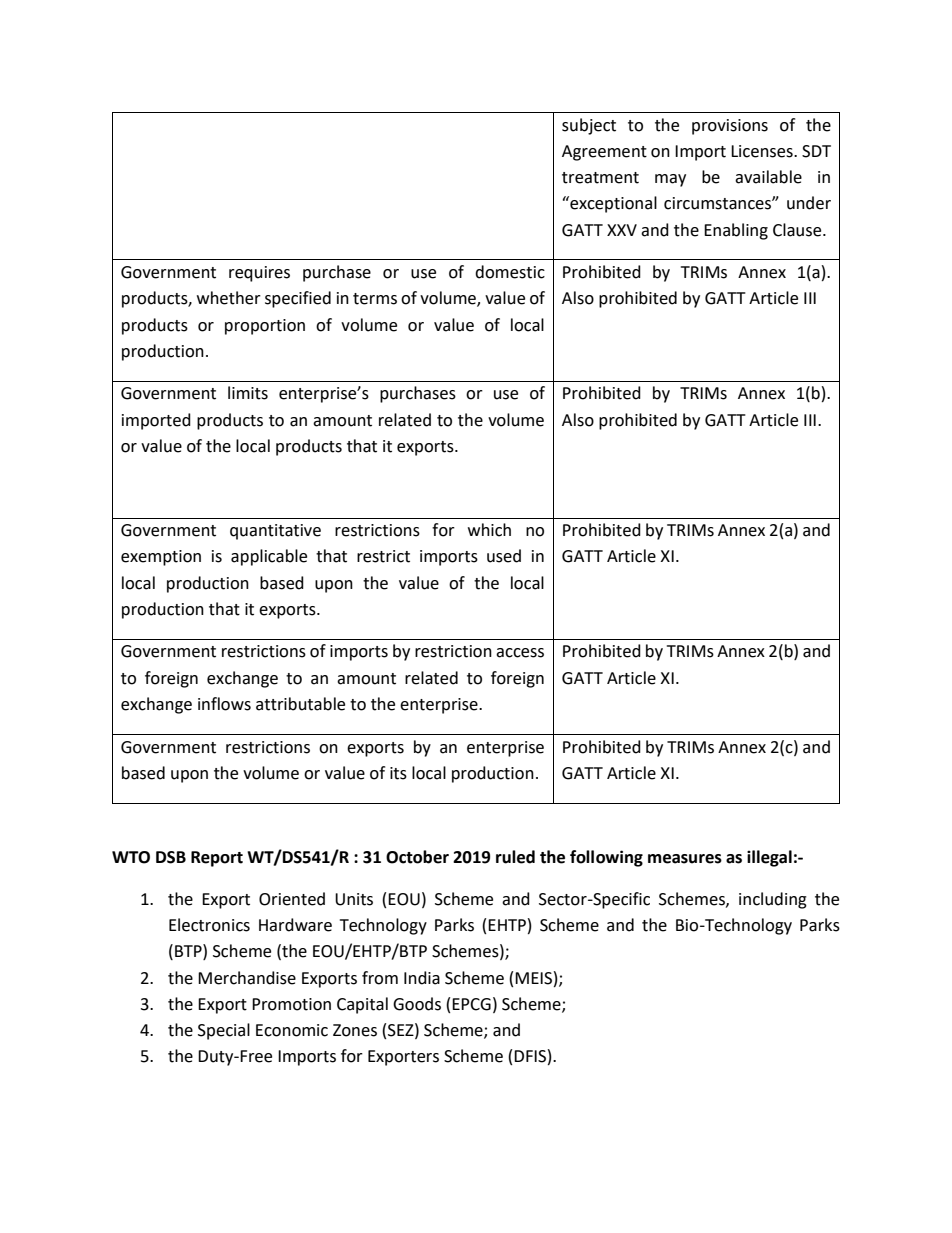 The width and height of the document is (952, 1233). What do you see at coordinates (224, 1031) in the document?
I see `Special` at bounding box center [224, 1031].
